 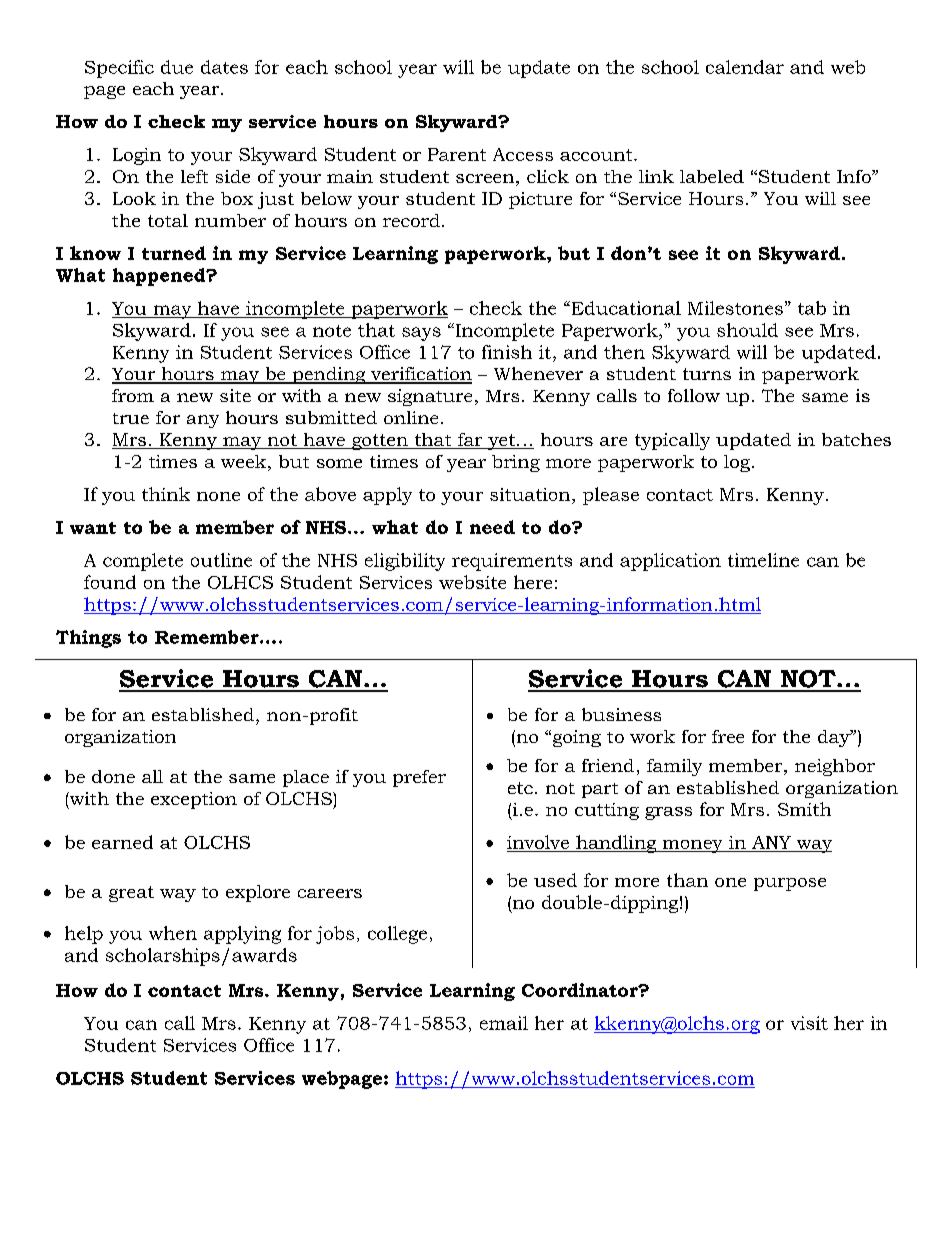 I want to click on outline, so click(x=221, y=560).
